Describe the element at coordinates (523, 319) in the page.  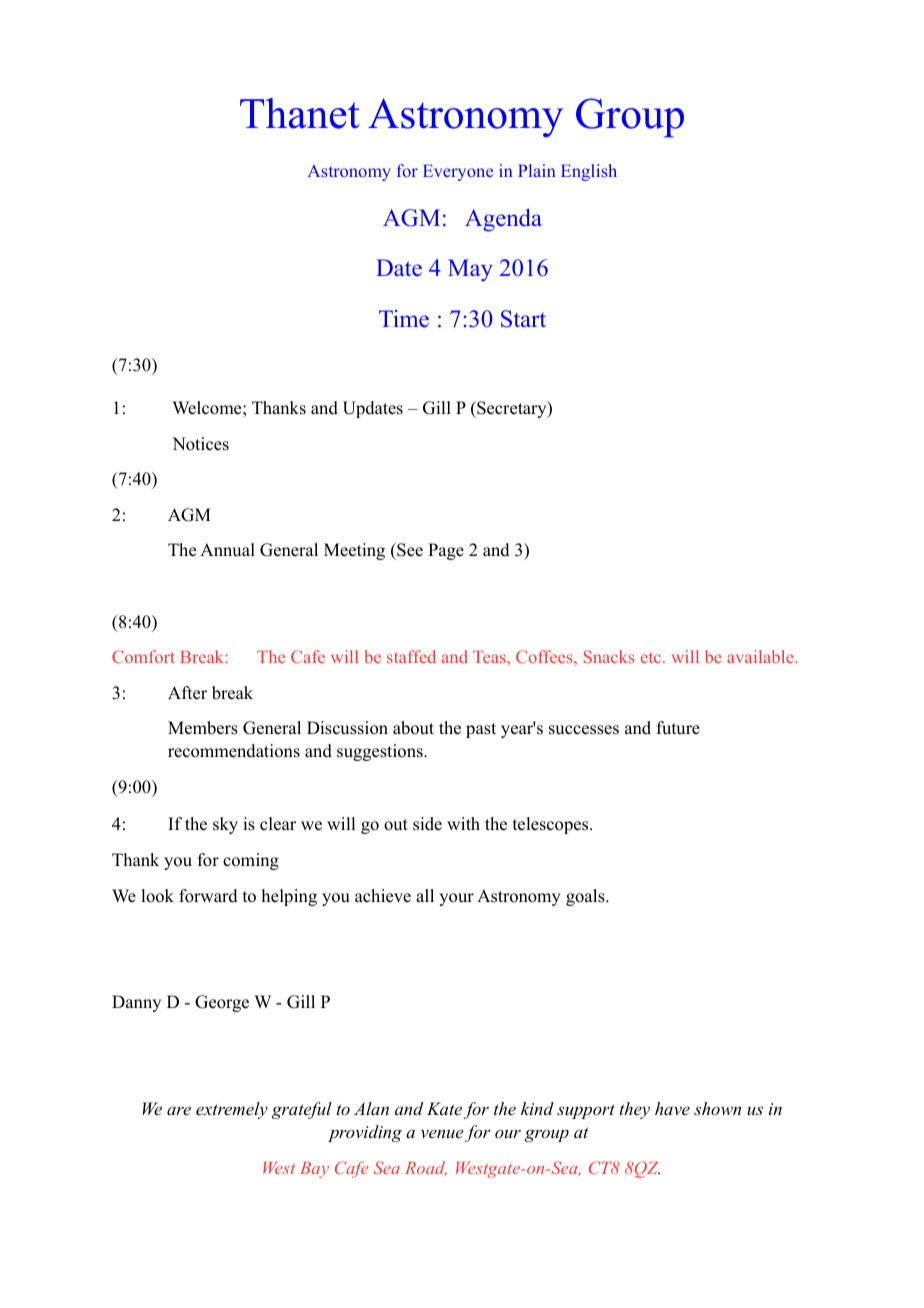
I see `Start` at that location.
